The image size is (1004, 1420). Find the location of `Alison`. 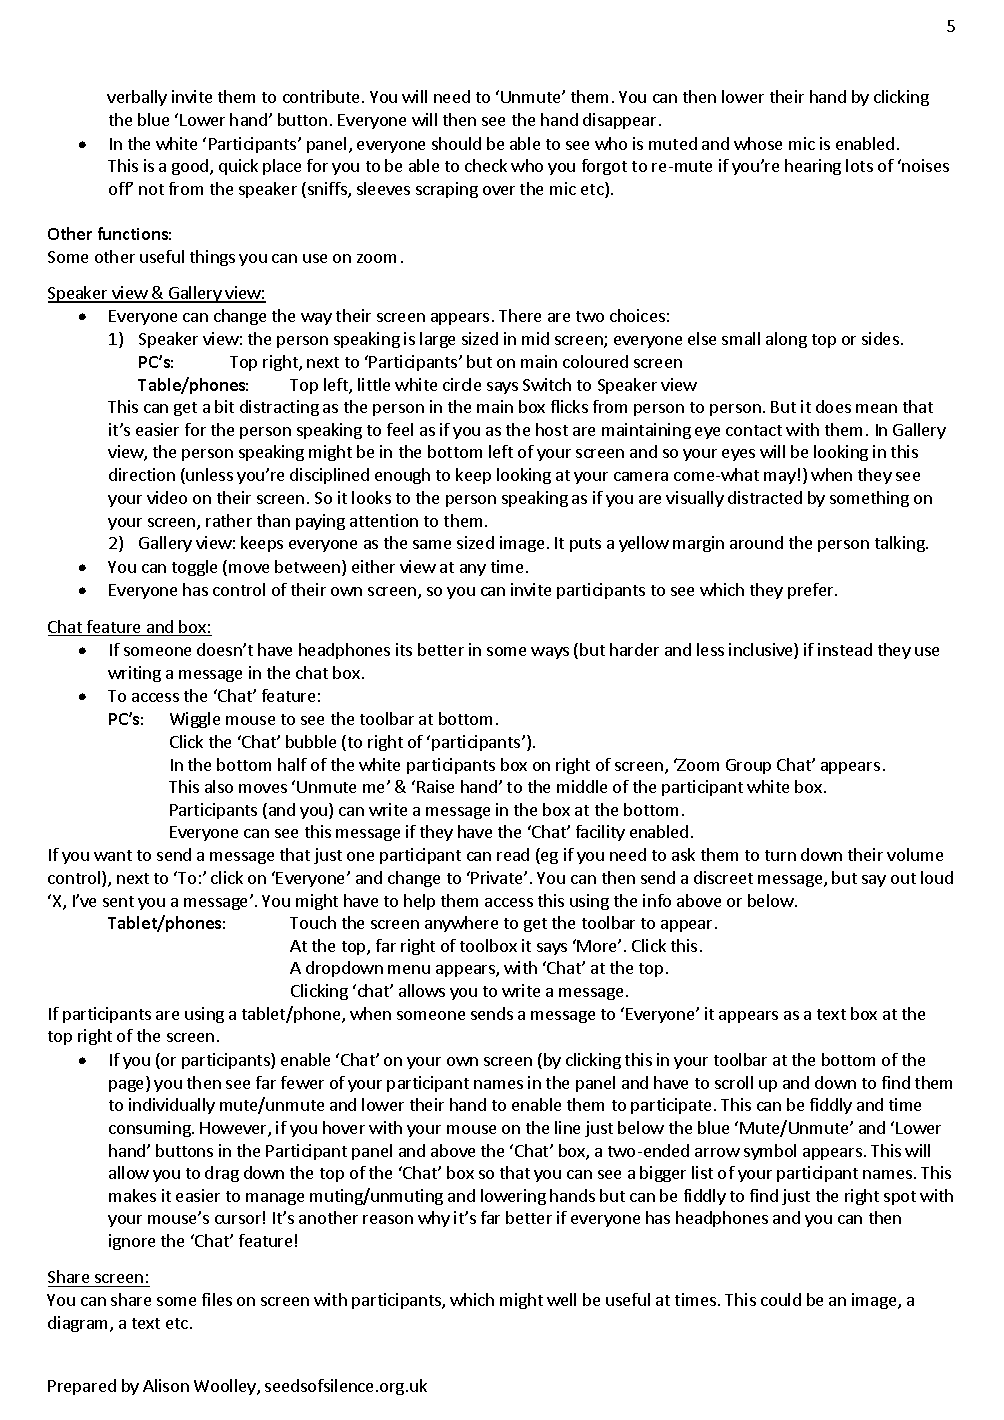

Alison is located at coordinates (166, 1385).
